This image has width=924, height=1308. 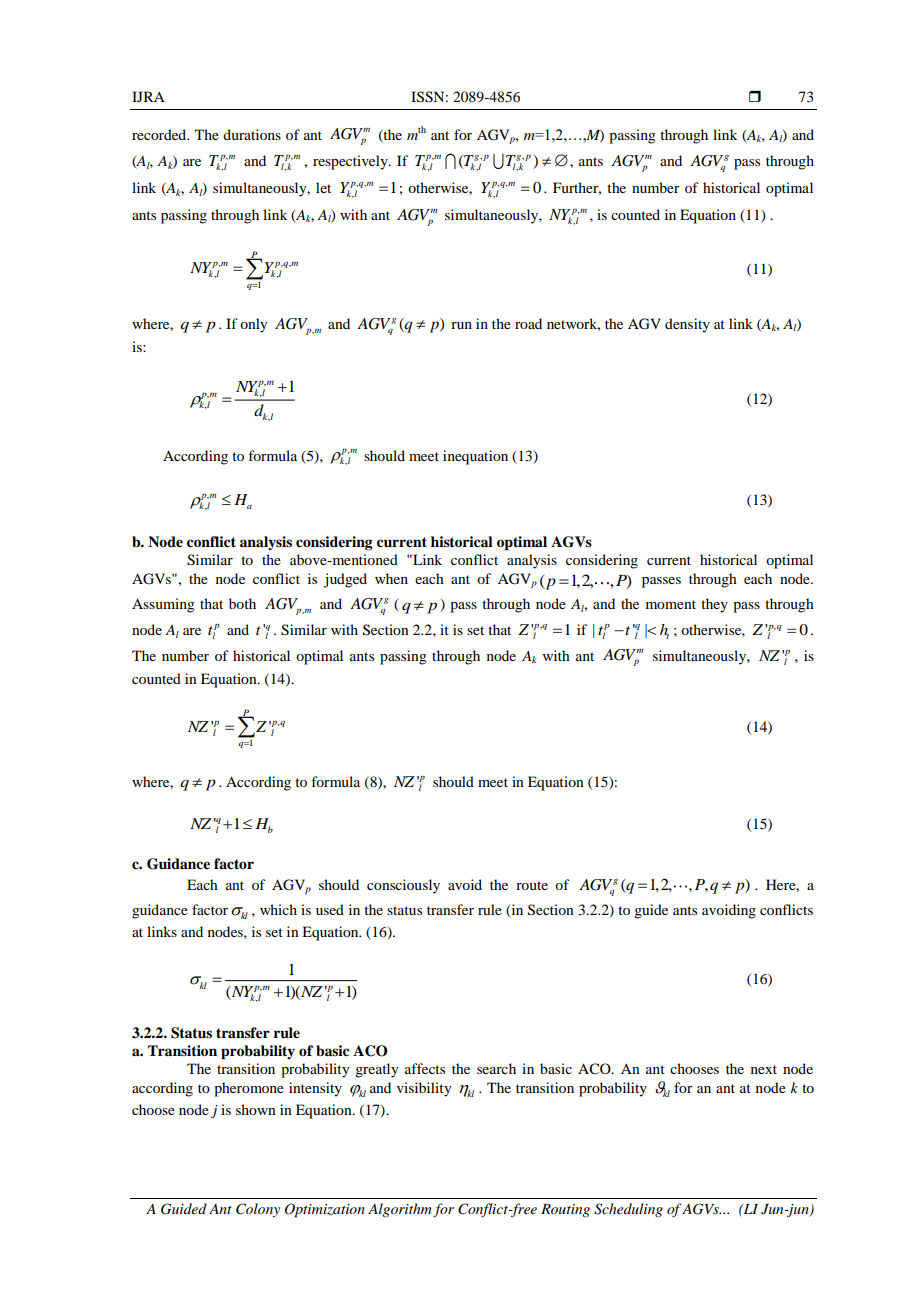 What do you see at coordinates (351, 162) in the image?
I see `respectively` at bounding box center [351, 162].
